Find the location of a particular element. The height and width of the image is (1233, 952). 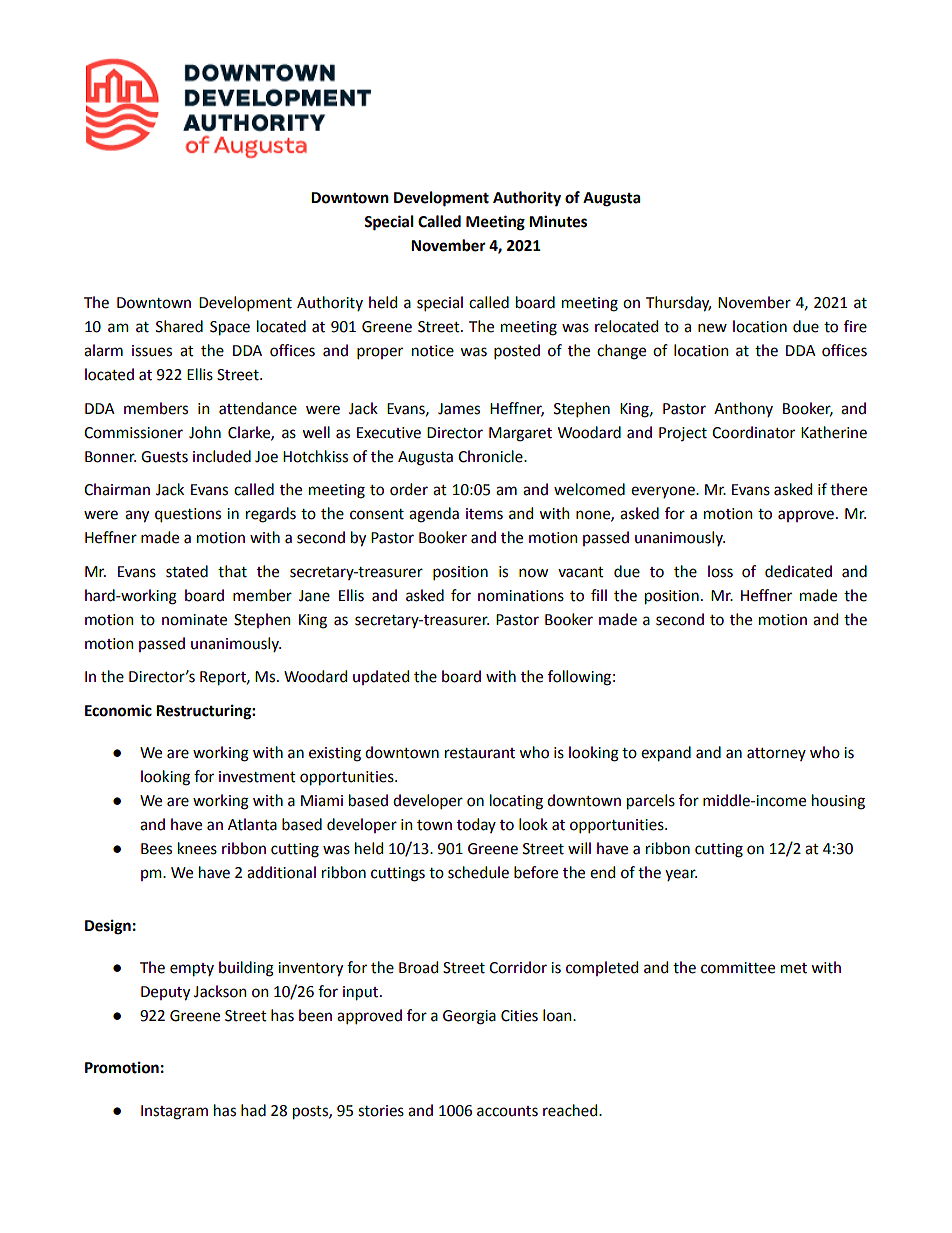

Thursday is located at coordinates (678, 304).
